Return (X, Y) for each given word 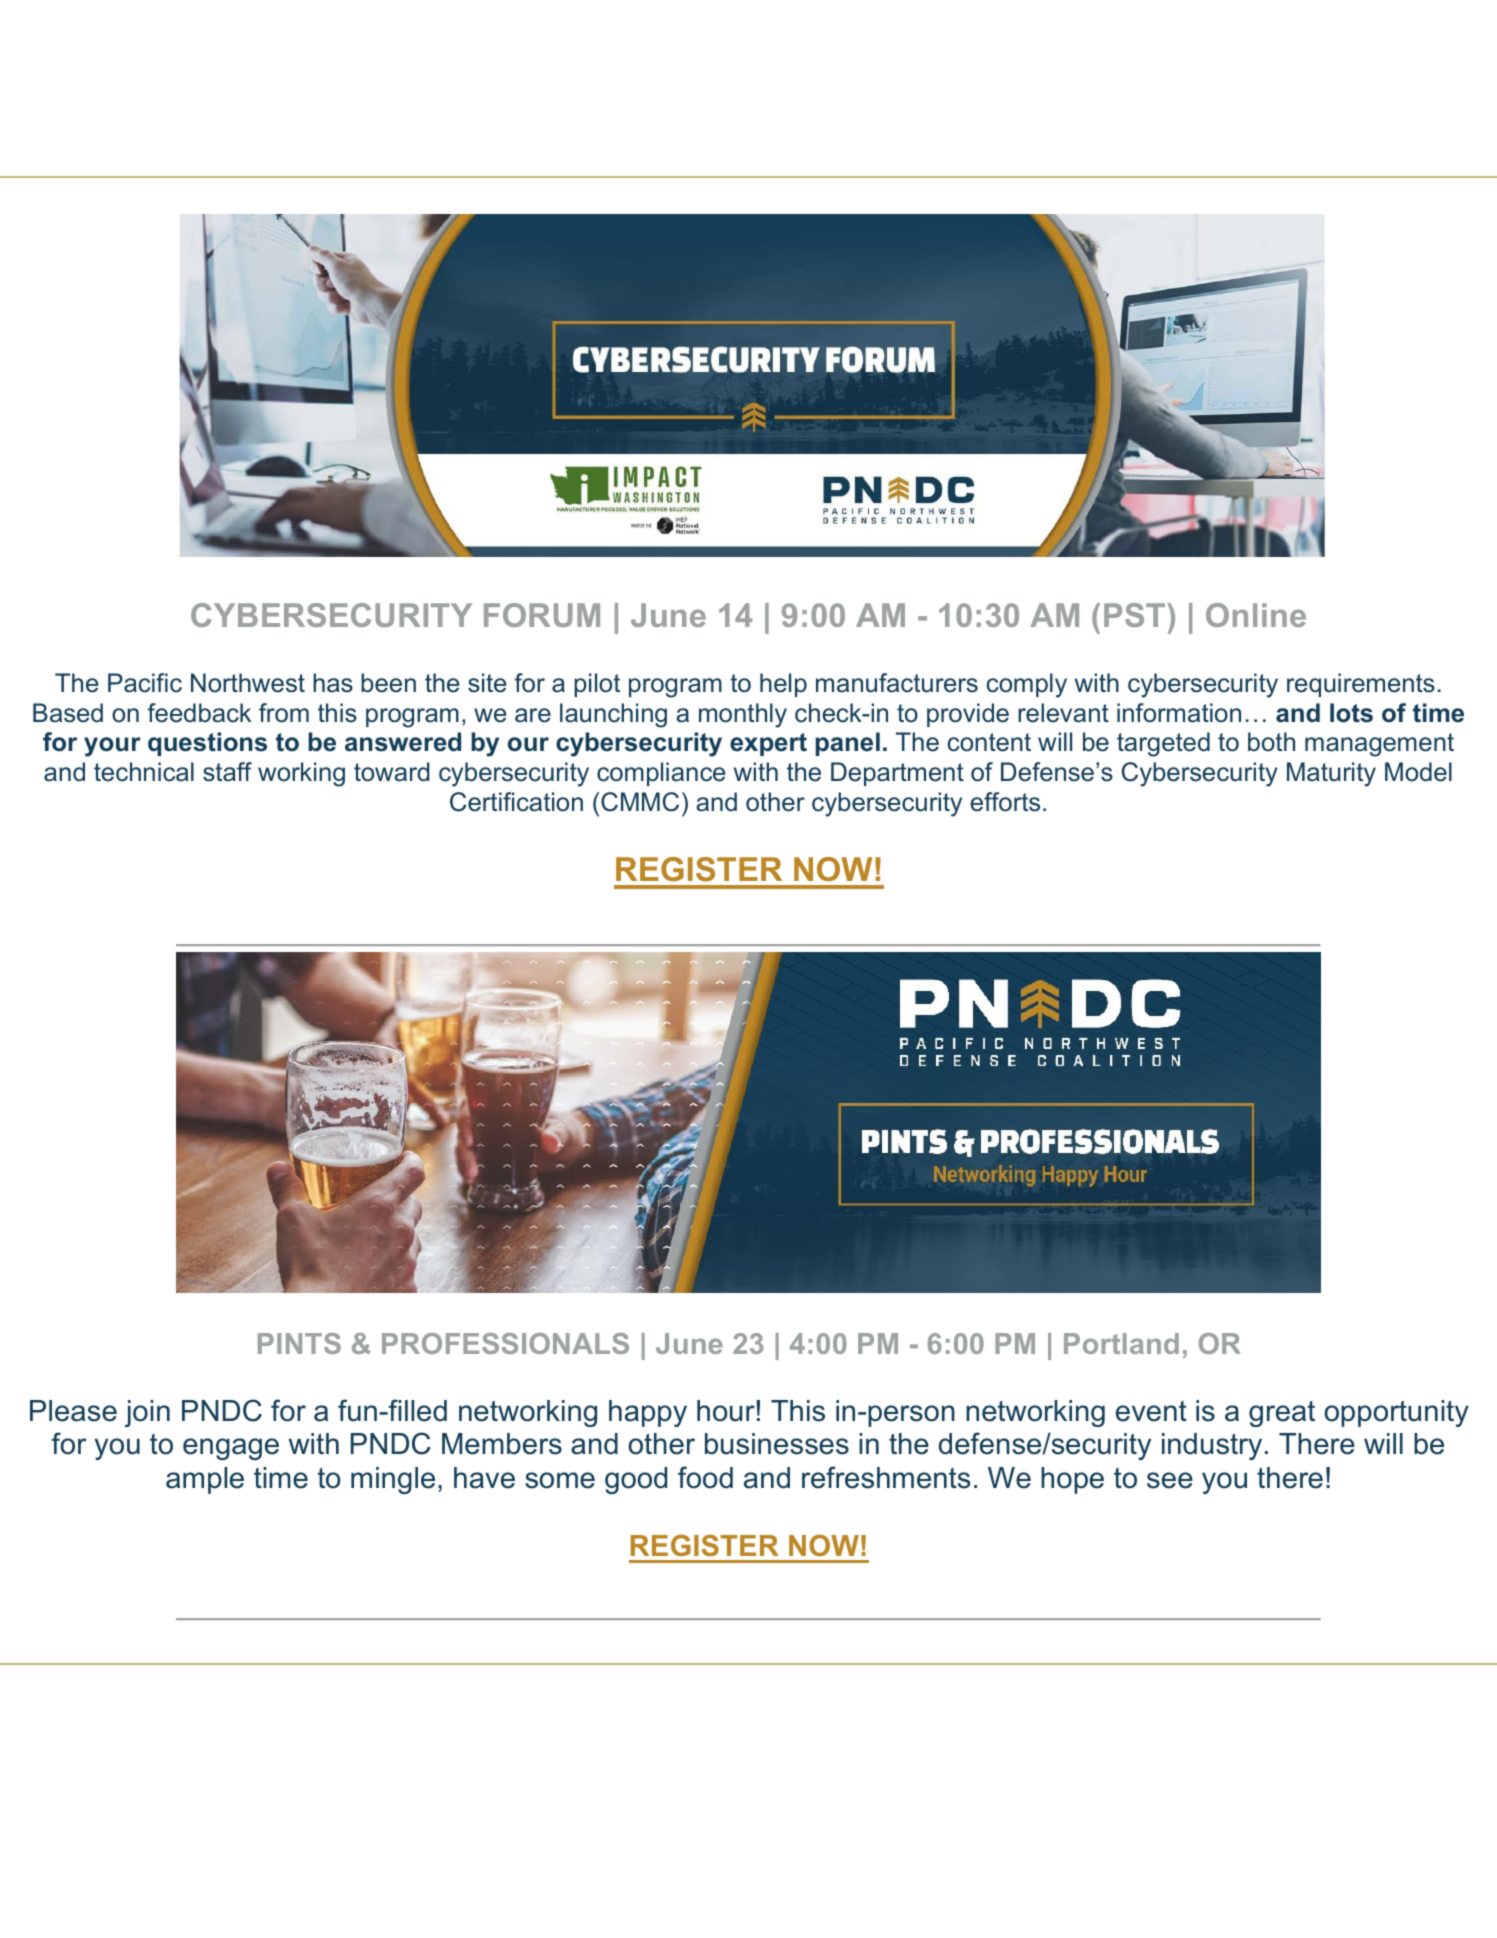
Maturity (1331, 774)
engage (231, 1449)
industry (1212, 1446)
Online (1256, 615)
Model (1418, 772)
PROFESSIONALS (505, 1343)
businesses (777, 1444)
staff (227, 772)
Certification (516, 802)
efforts (1005, 802)
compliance (661, 774)
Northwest (248, 683)
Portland (1121, 1343)
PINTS (299, 1343)
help (783, 685)
